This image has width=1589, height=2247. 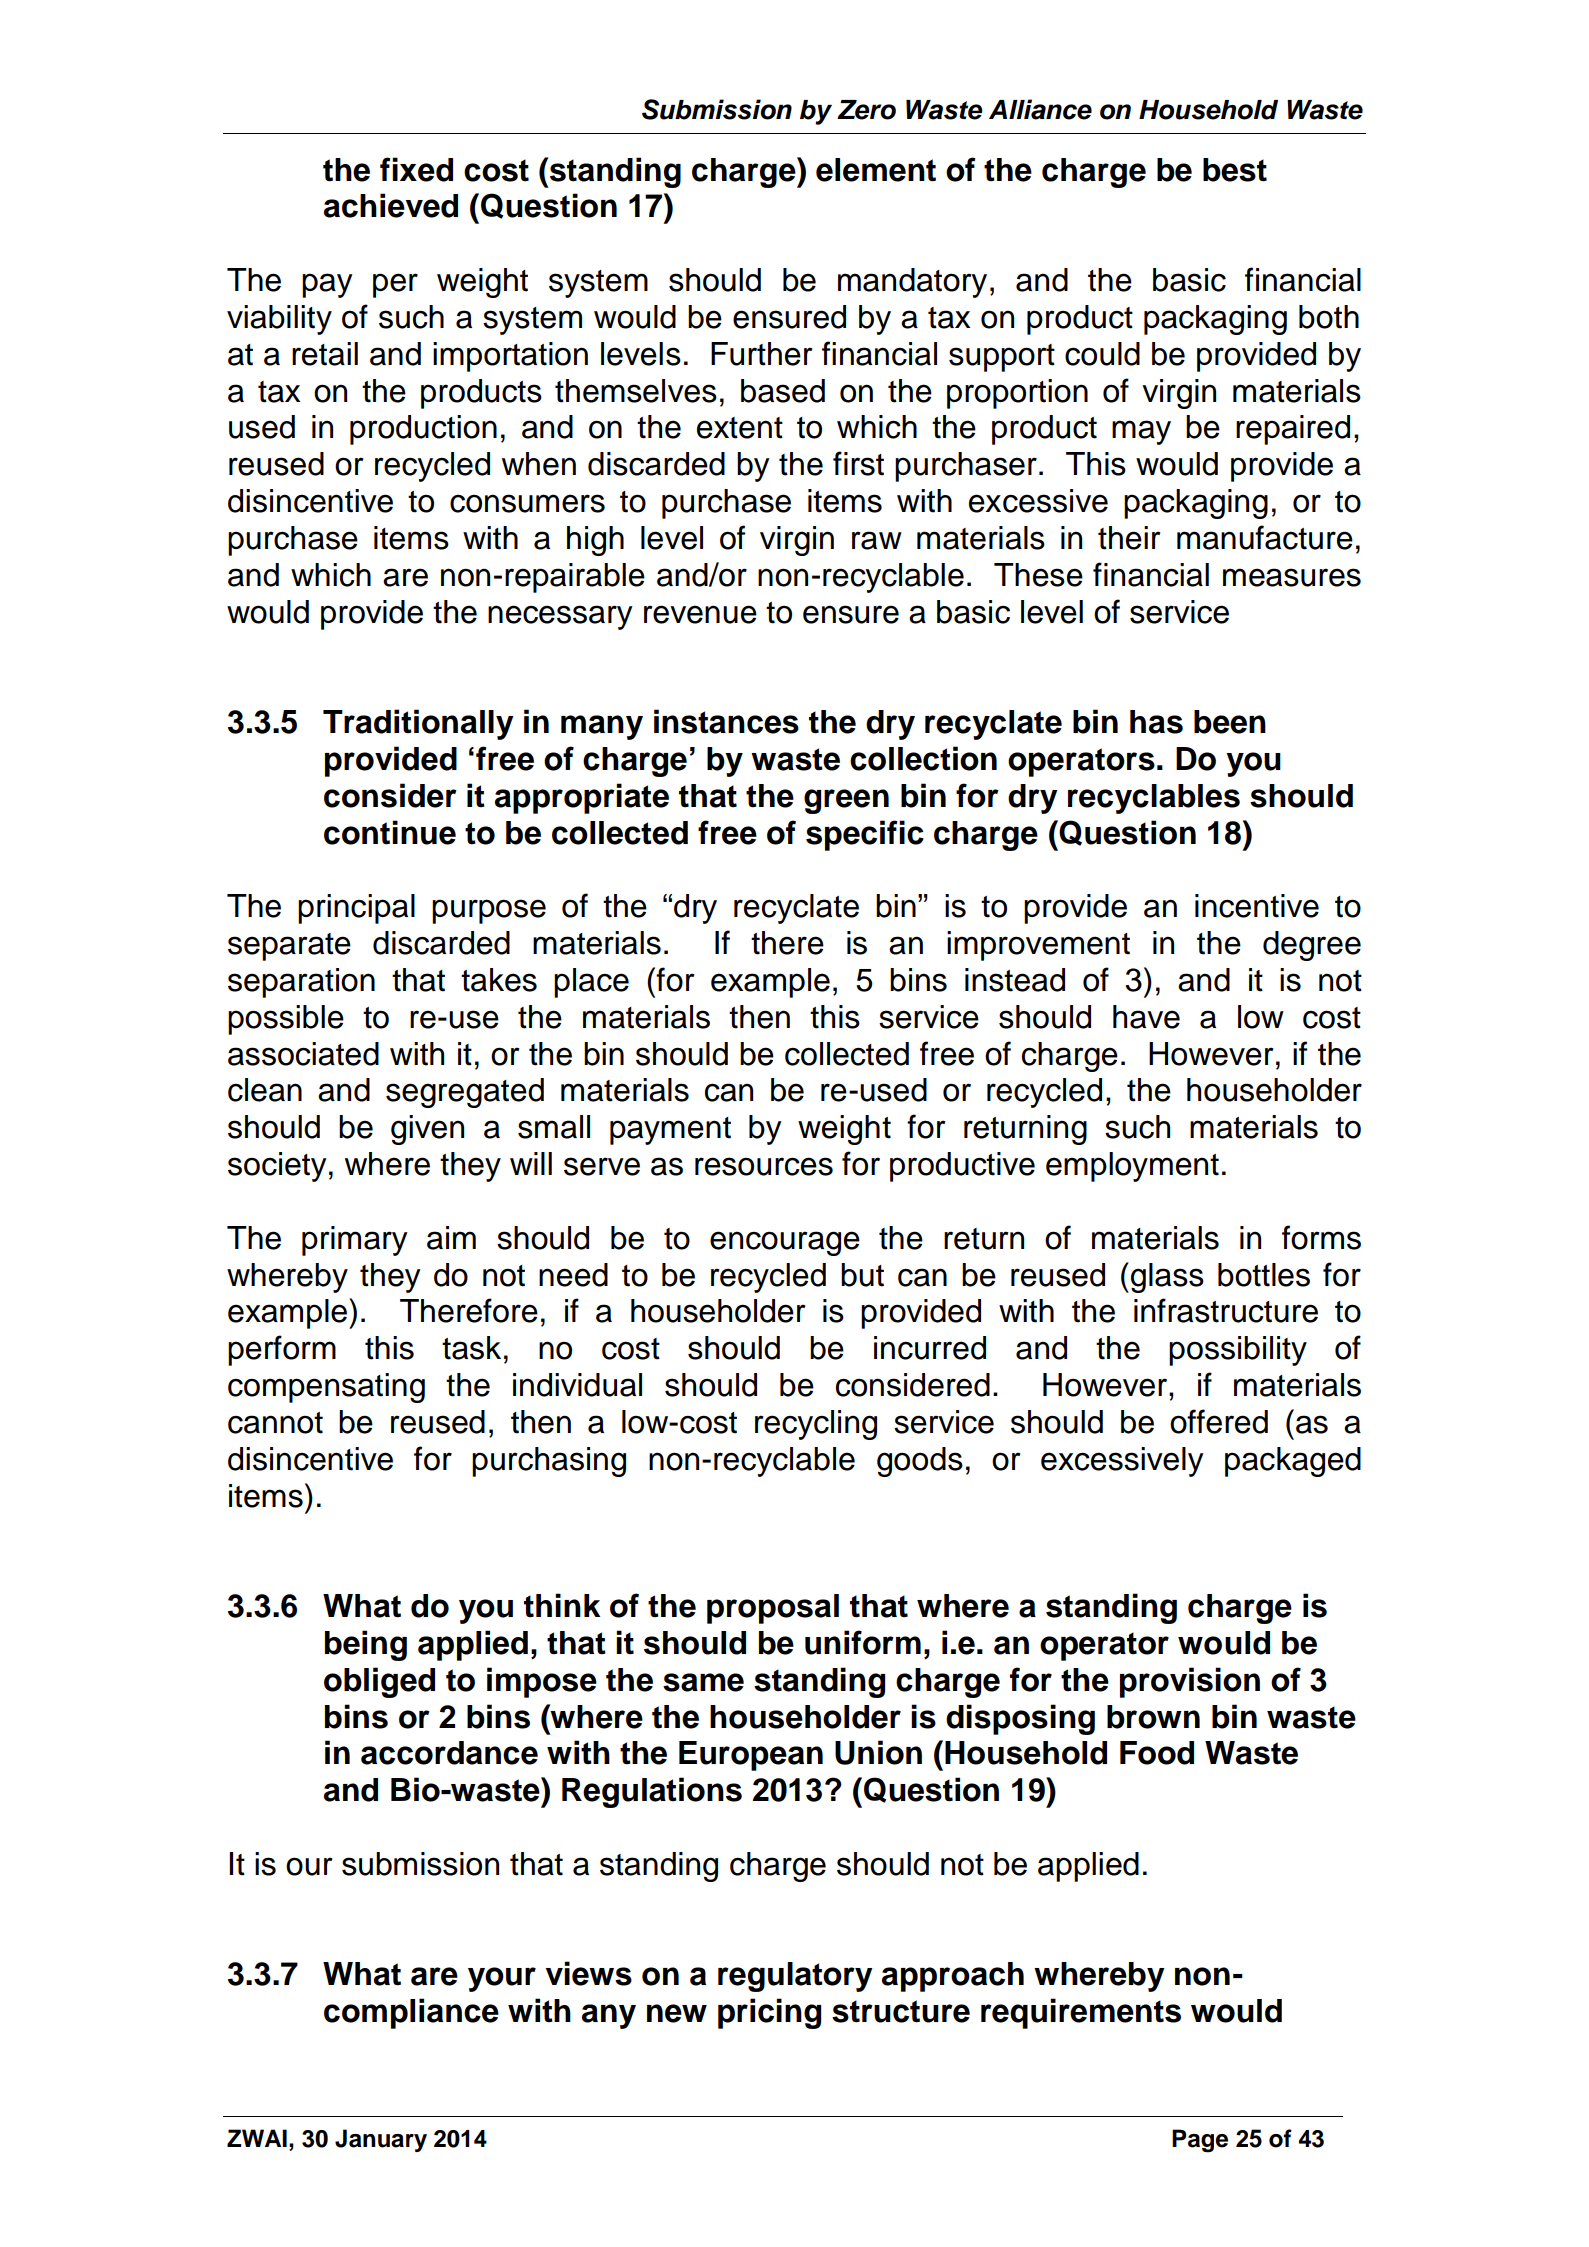 What do you see at coordinates (381, 2140) in the image?
I see `January` at bounding box center [381, 2140].
